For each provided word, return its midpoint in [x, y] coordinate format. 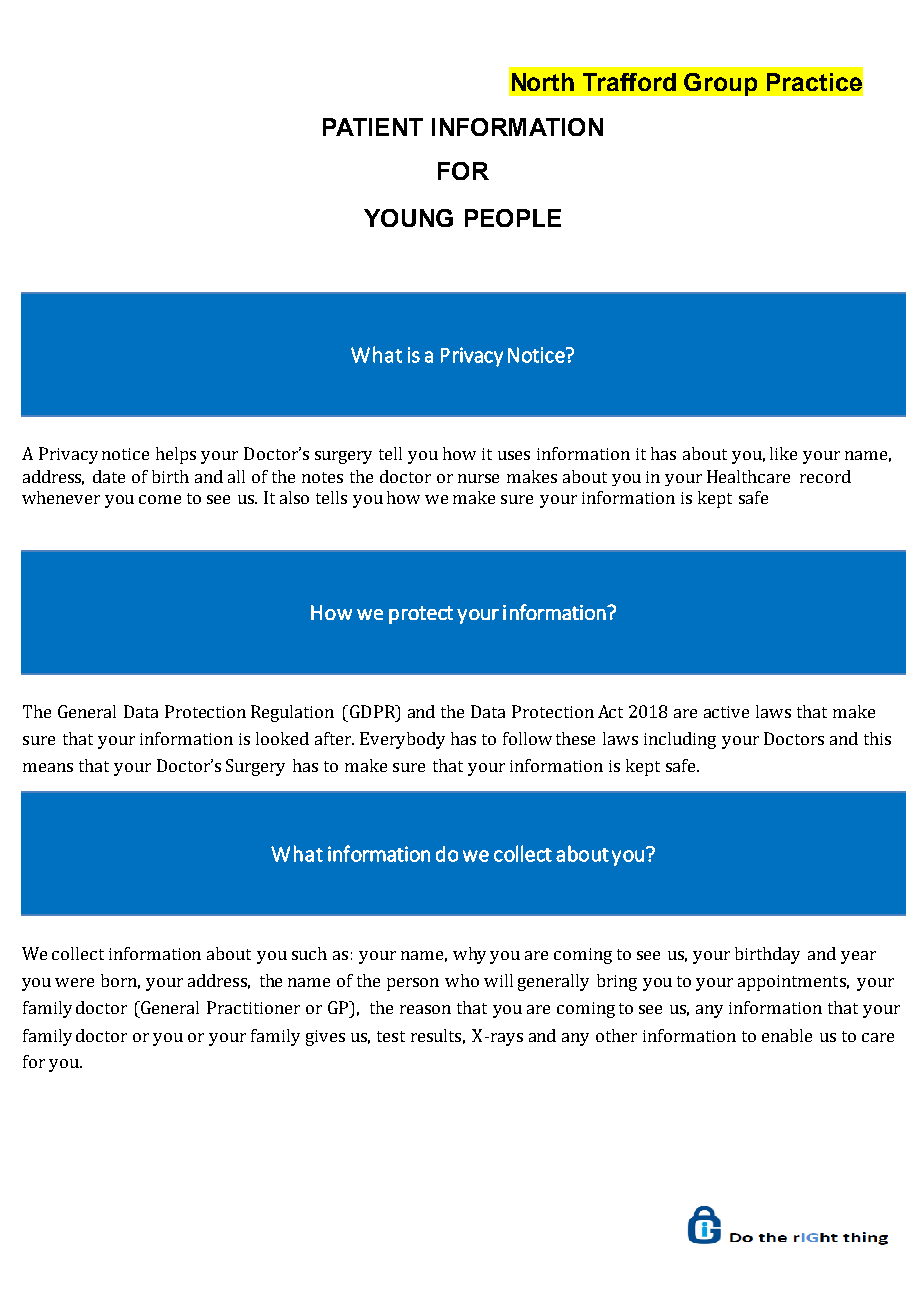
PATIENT [373, 127]
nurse [478, 478]
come [160, 499]
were [74, 982]
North [543, 82]
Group [720, 84]
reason [425, 1009]
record [825, 476]
